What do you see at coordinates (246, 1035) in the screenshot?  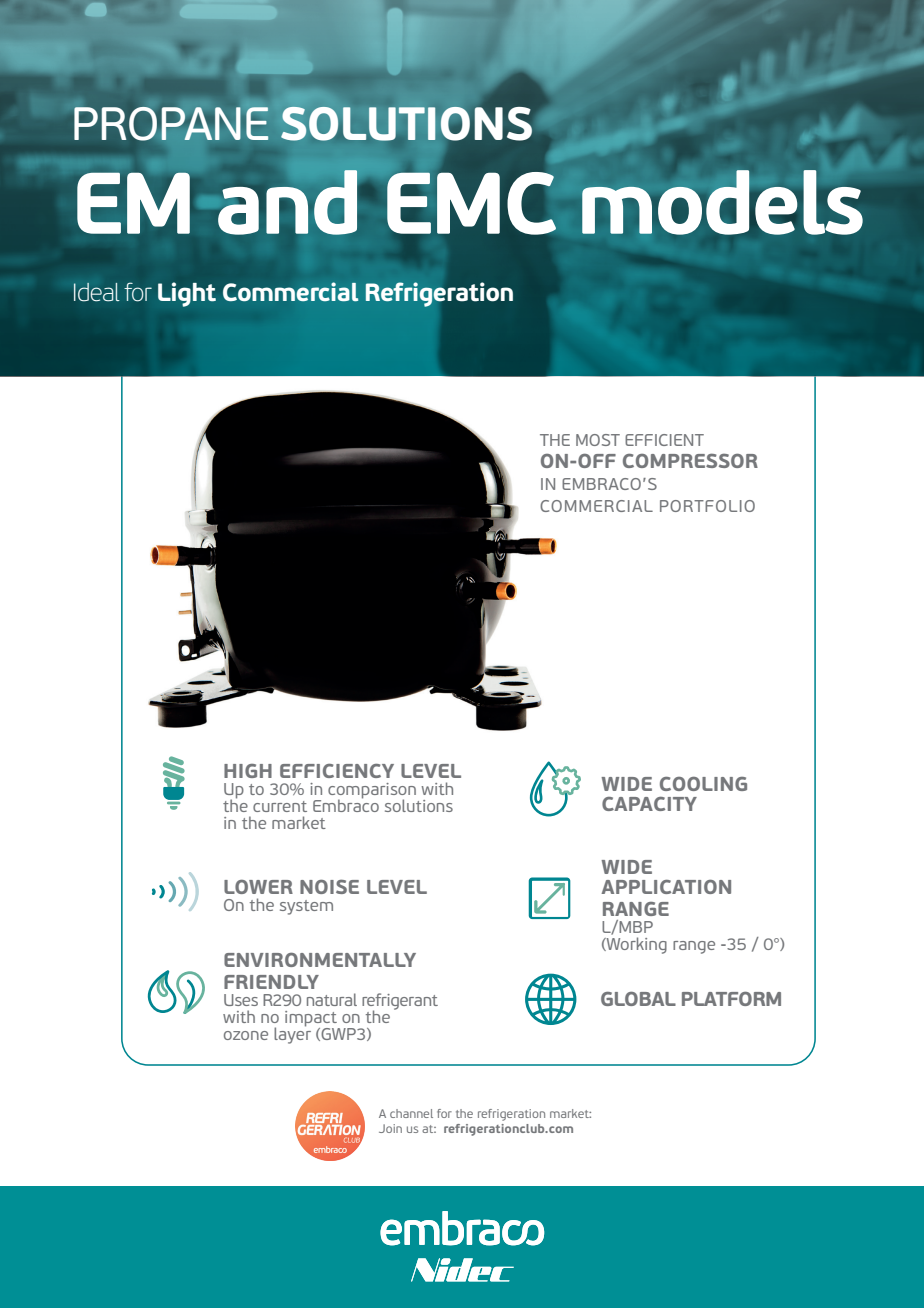 I see `ozone` at bounding box center [246, 1035].
